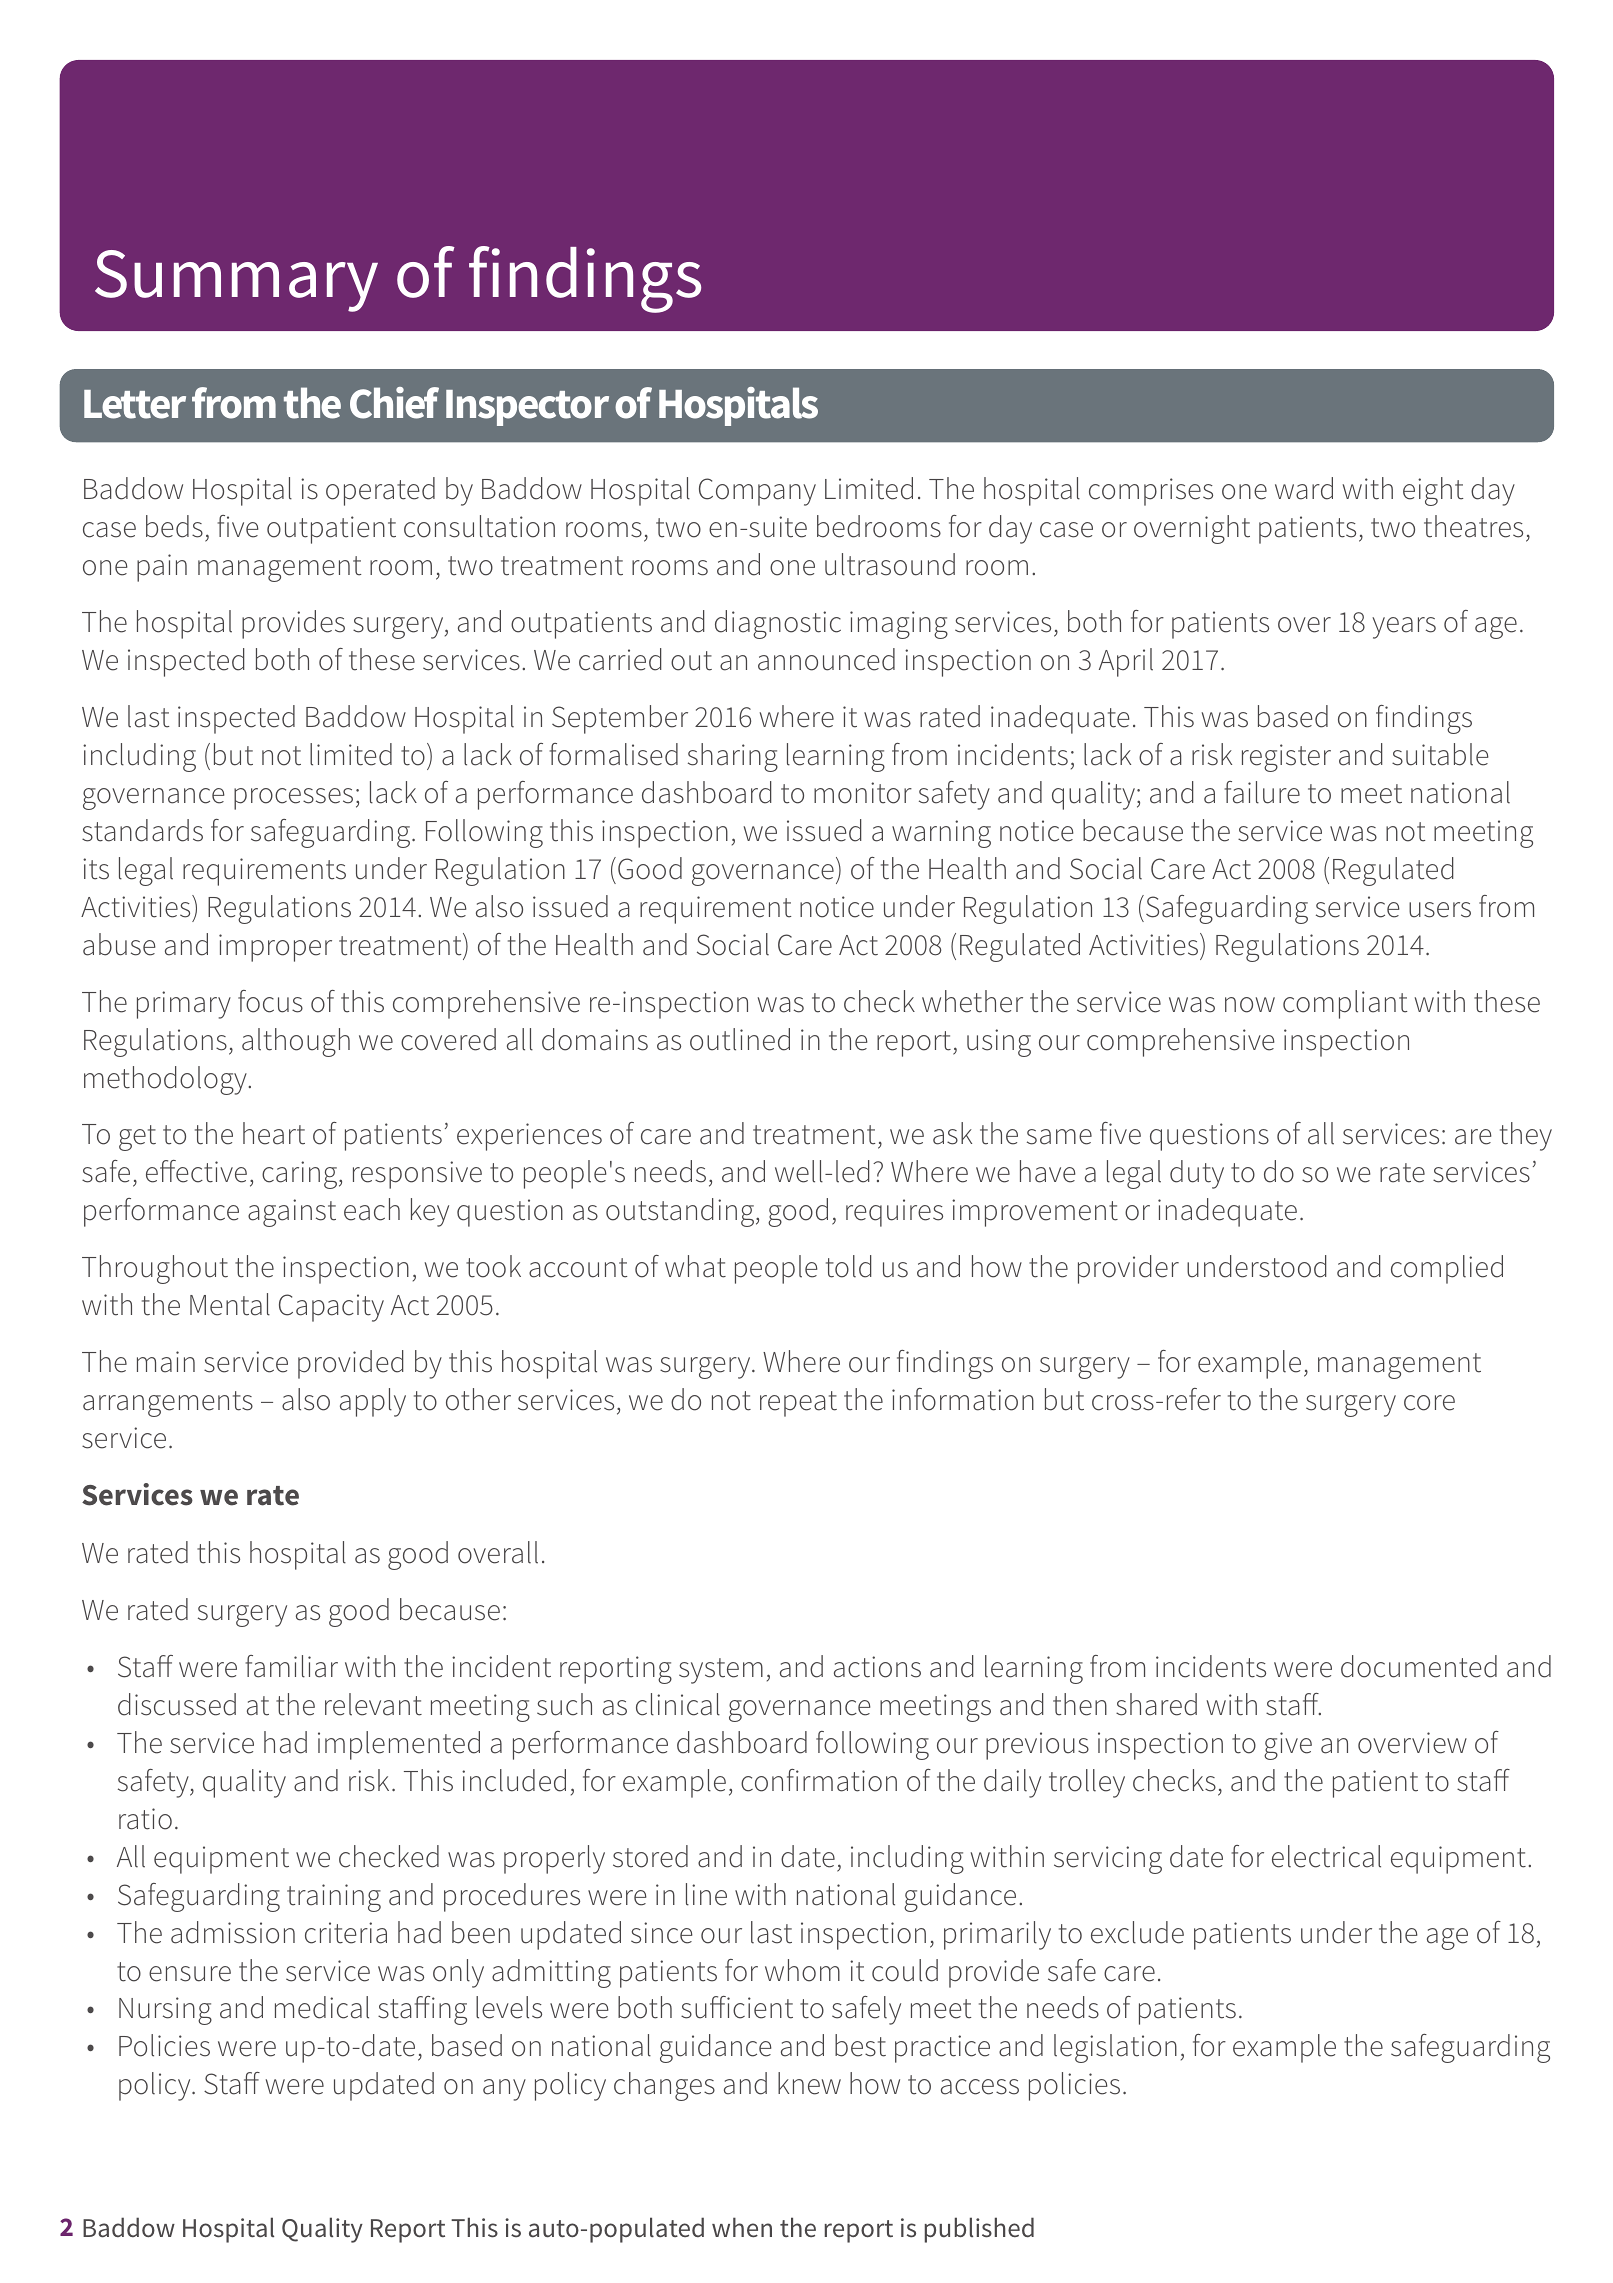  Describe the element at coordinates (863, 793) in the document. I see `monitor` at that location.
